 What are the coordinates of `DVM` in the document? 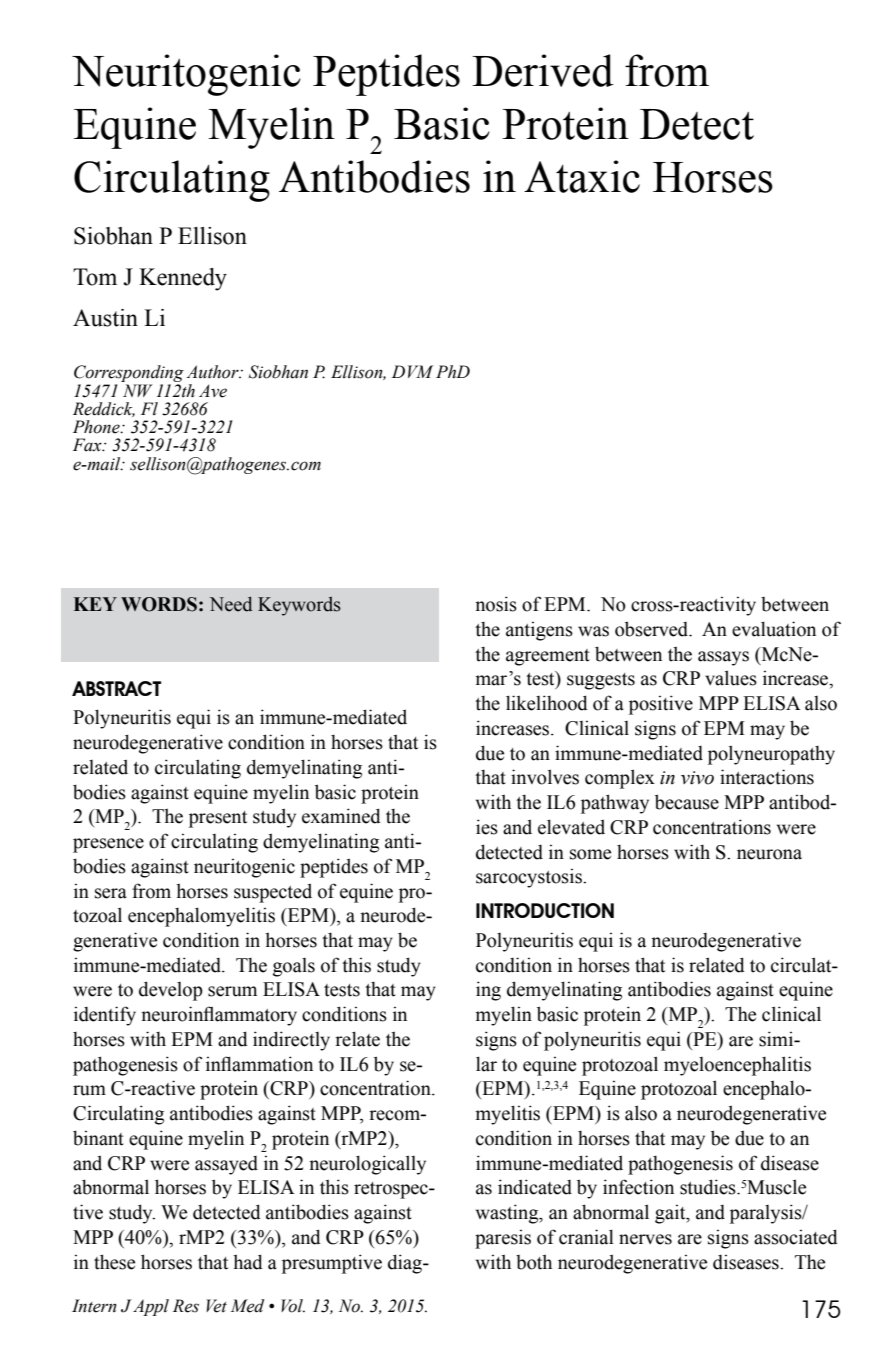 It's located at (412, 371).
